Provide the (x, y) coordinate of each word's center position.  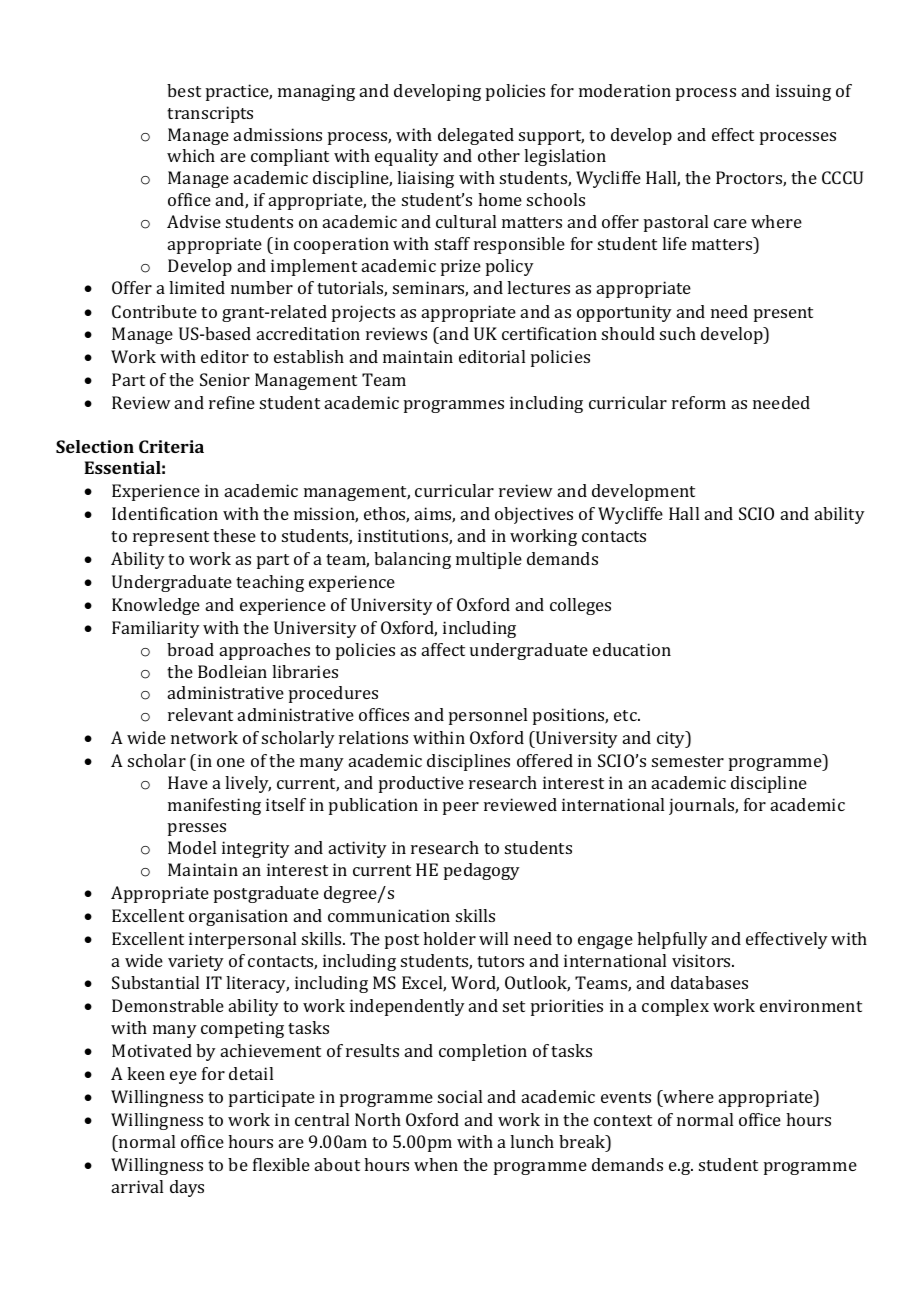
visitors (702, 960)
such (678, 333)
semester (688, 761)
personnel (488, 716)
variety (196, 962)
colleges (580, 606)
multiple (489, 560)
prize (461, 267)
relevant (200, 714)
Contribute (154, 311)
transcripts (210, 114)
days (187, 1188)
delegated (476, 136)
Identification (165, 513)
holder (449, 938)
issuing (803, 92)
